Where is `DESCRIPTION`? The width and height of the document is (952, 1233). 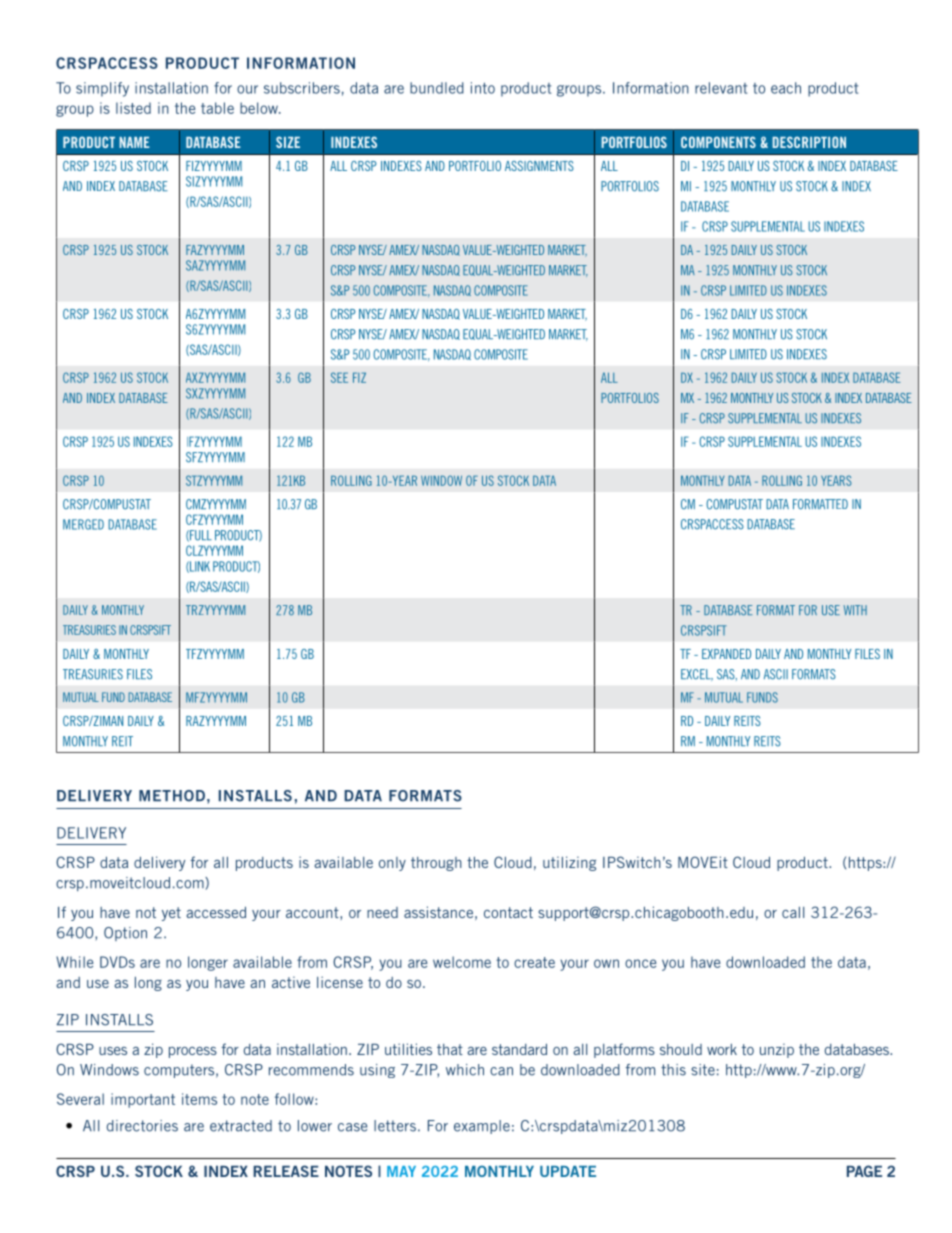 DESCRIPTION is located at coordinates (809, 142).
